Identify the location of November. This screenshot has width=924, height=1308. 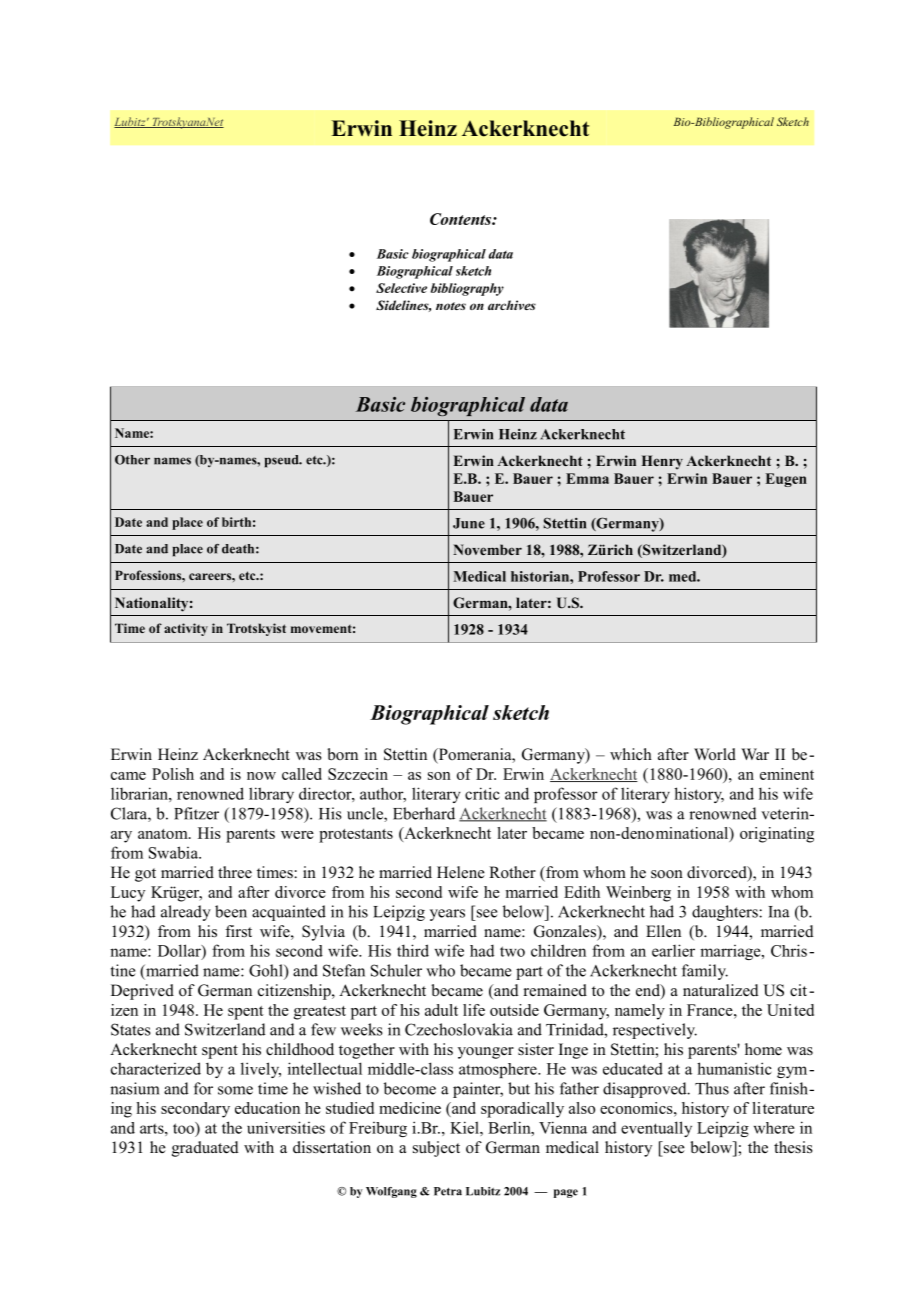
(487, 549).
